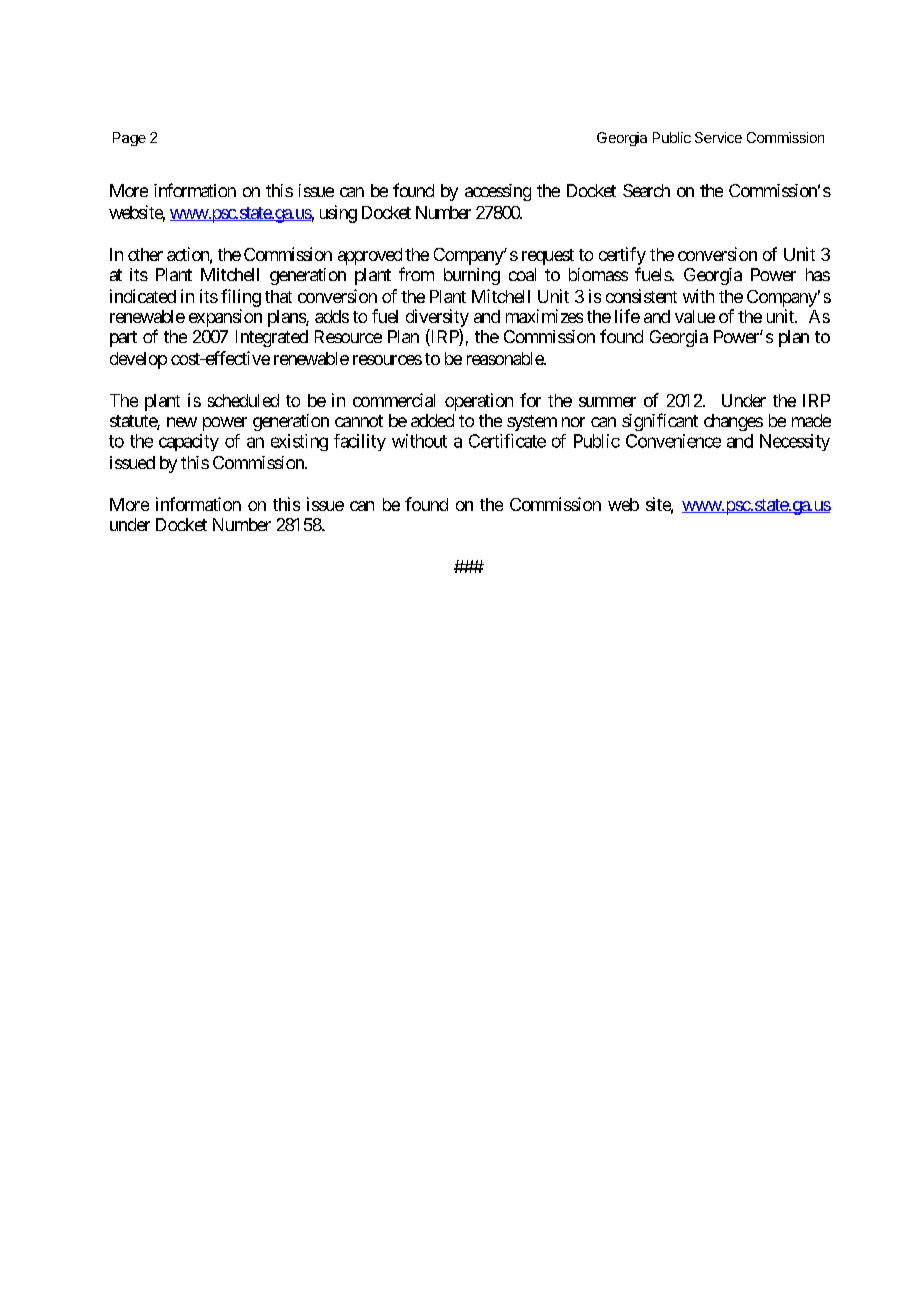 Image resolution: width=924 pixels, height=1308 pixels. Describe the element at coordinates (437, 319) in the document. I see `diversity` at that location.
